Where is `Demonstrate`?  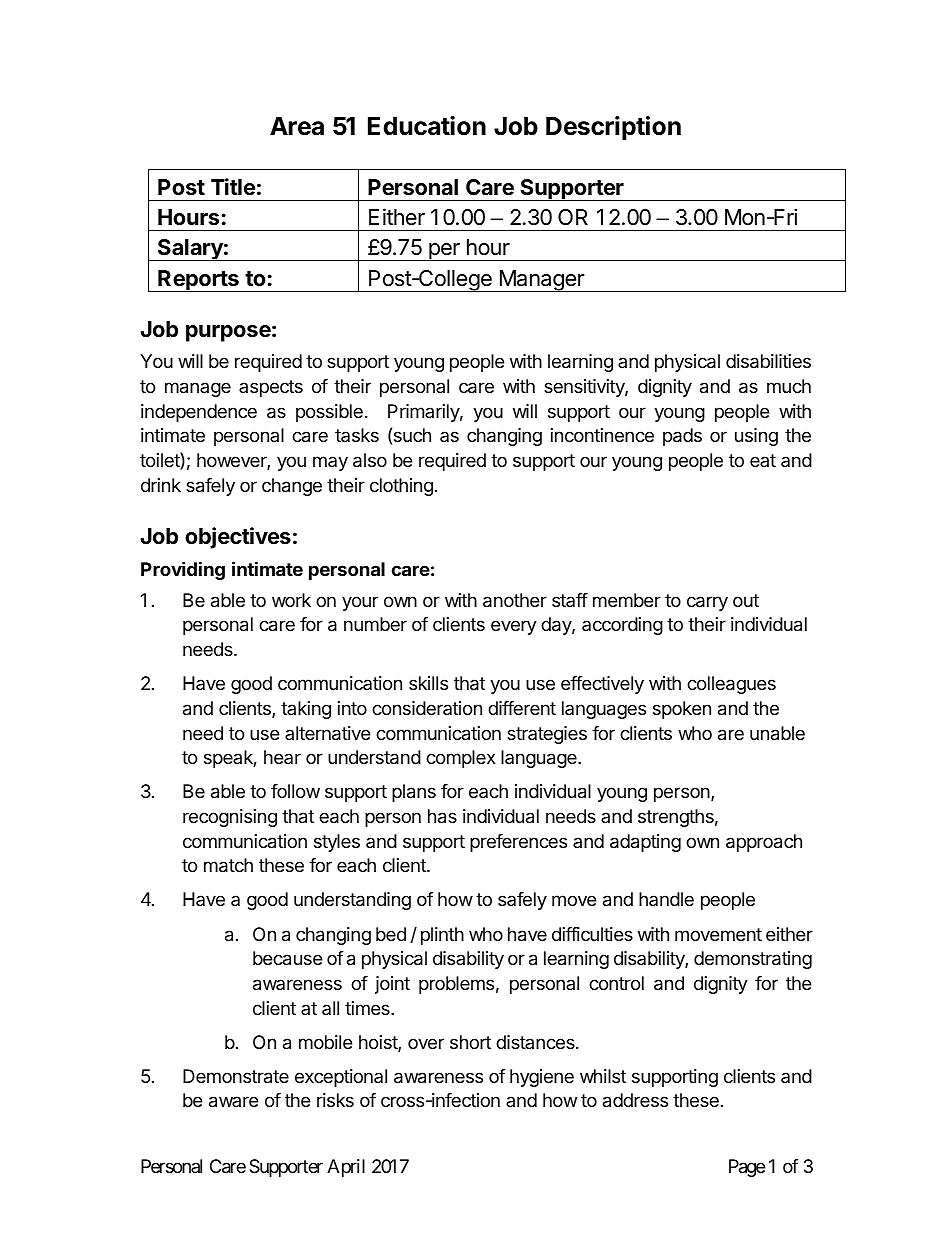 Demonstrate is located at coordinates (236, 1076).
